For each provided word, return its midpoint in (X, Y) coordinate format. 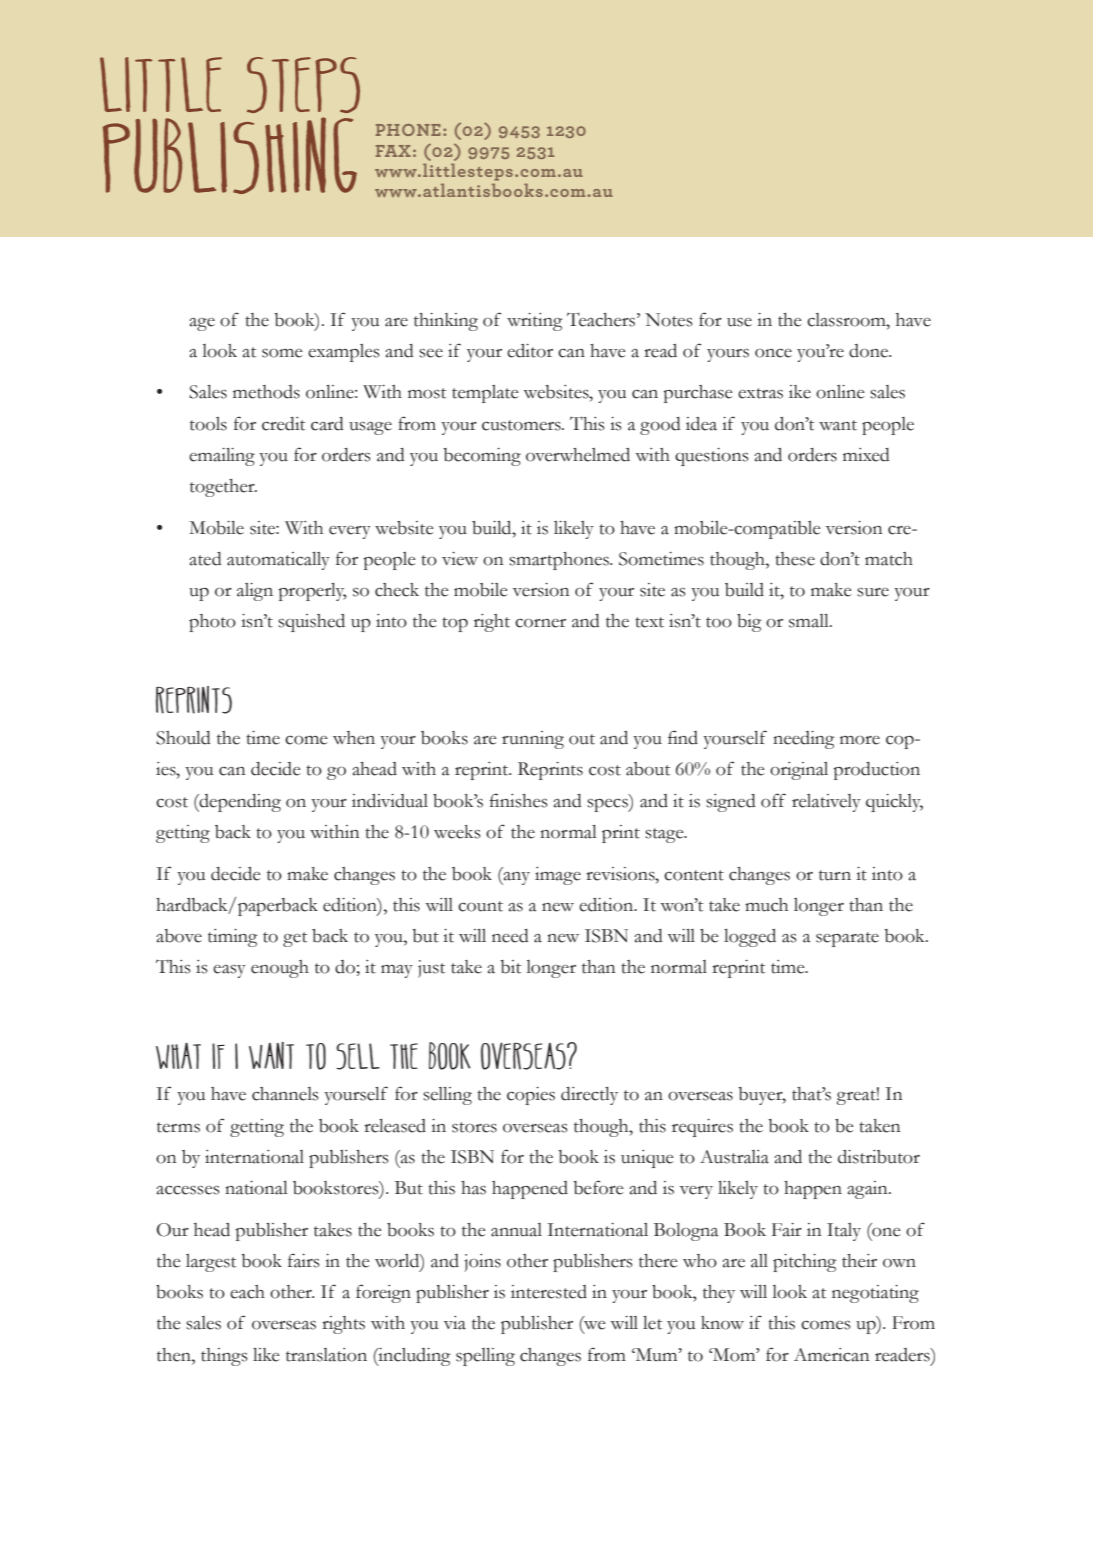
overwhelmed (578, 455)
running (533, 740)
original (799, 771)
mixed (866, 455)
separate (847, 939)
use (739, 322)
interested (549, 1292)
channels (285, 1094)
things (224, 1357)
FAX (393, 151)
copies (531, 1096)
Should (183, 738)
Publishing (230, 155)
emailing (222, 457)
